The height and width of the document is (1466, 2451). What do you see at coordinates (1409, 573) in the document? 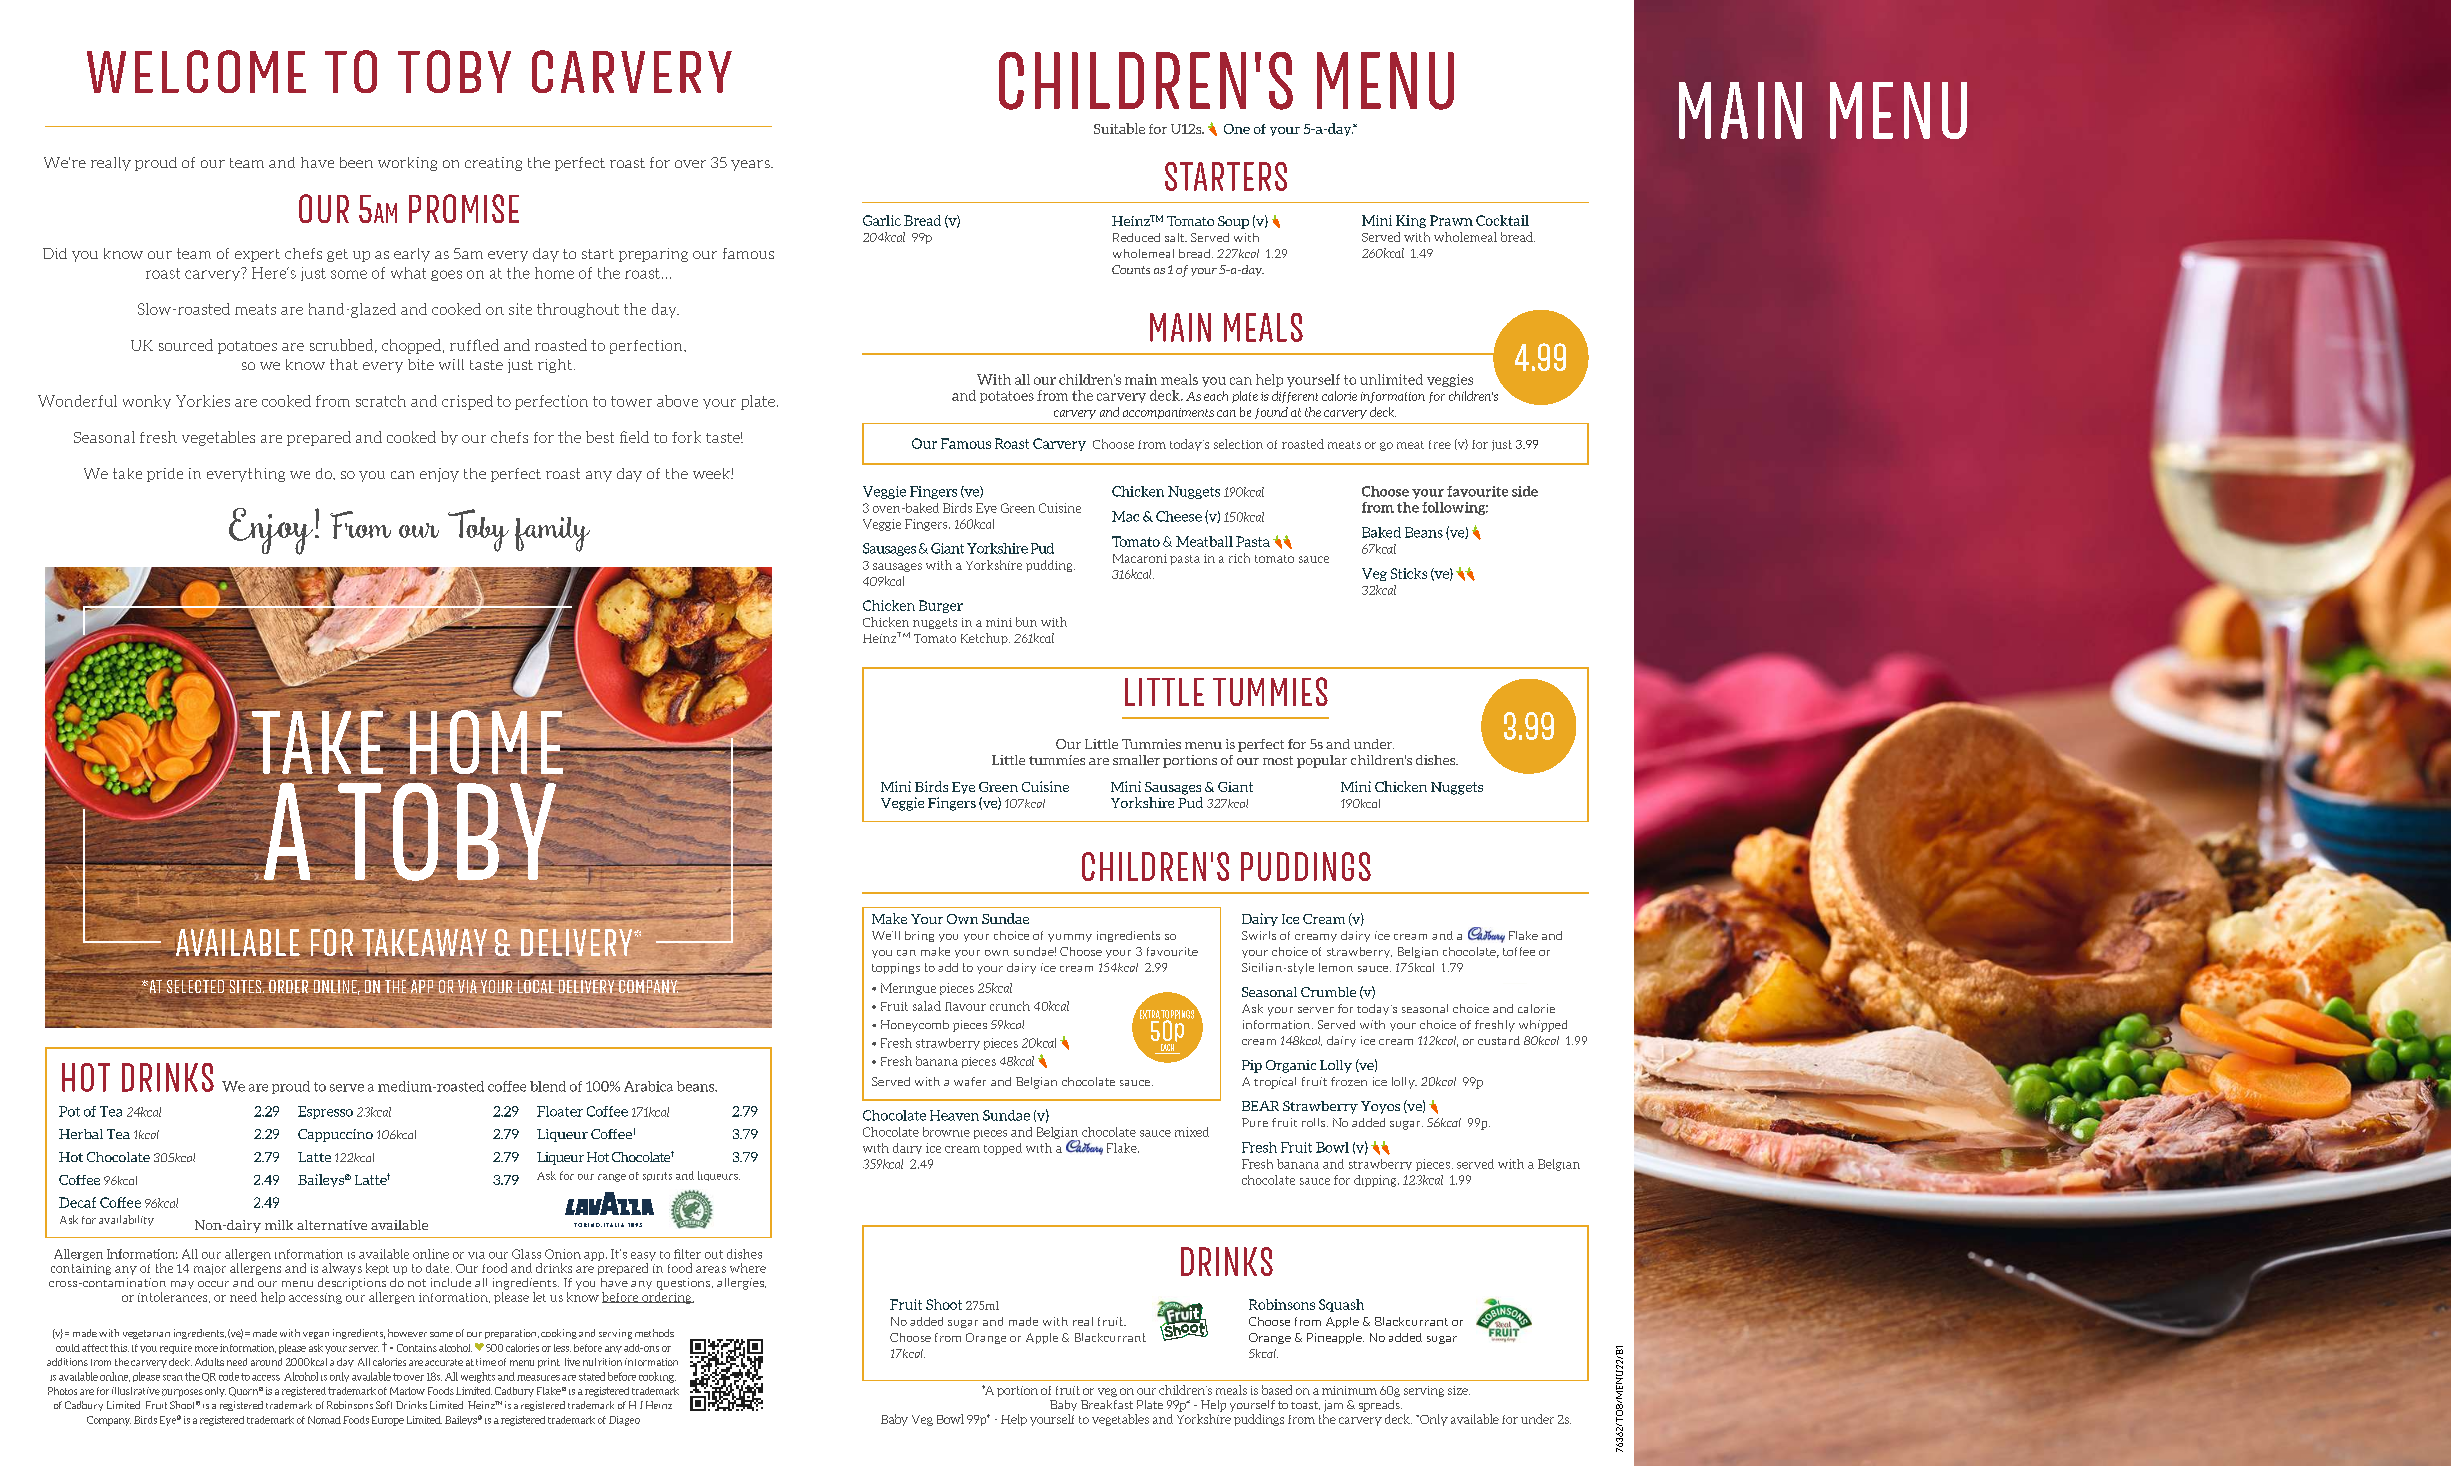
I see `Sticks` at bounding box center [1409, 573].
